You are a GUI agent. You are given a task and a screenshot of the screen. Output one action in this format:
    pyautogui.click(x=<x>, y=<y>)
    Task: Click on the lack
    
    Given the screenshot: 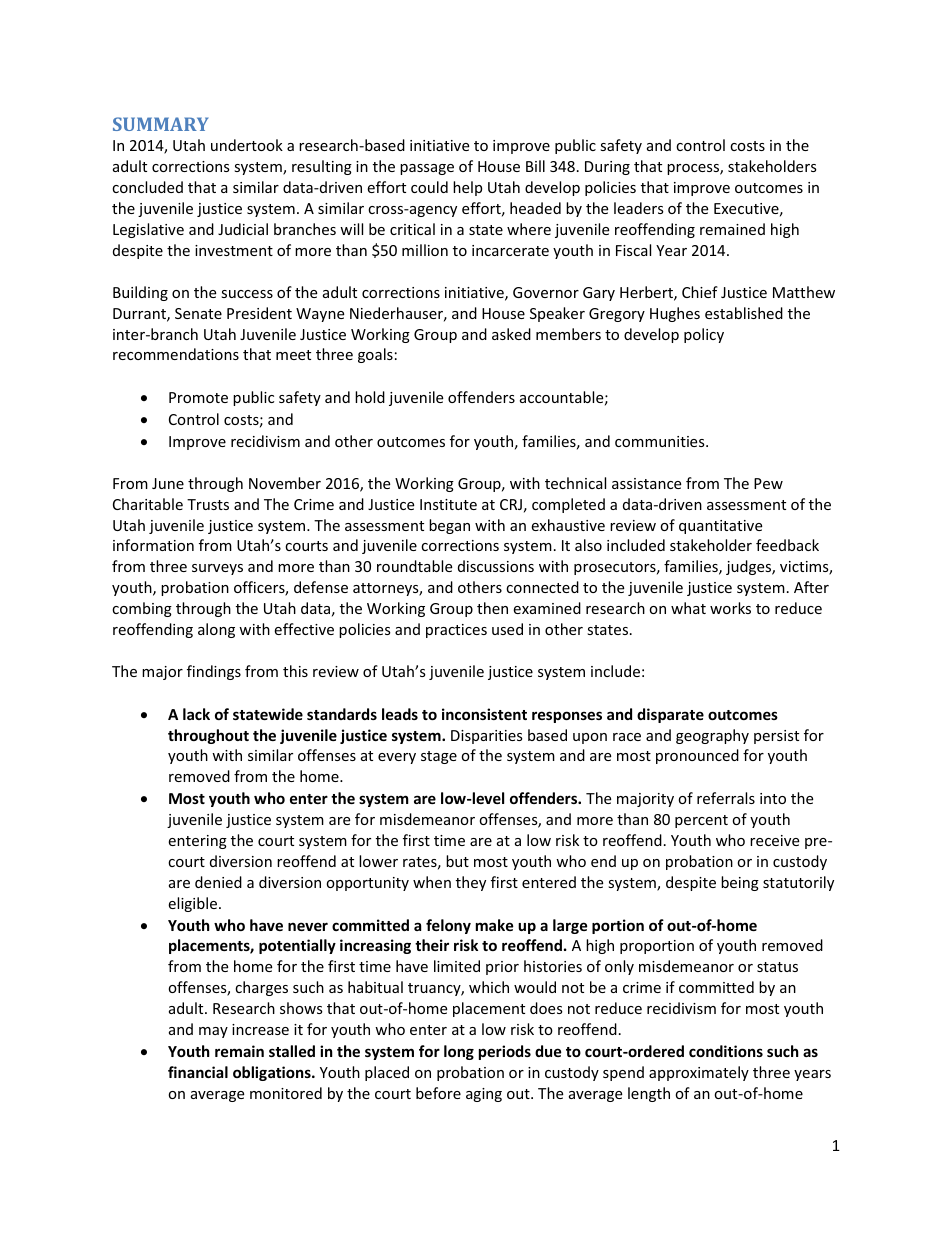 What is the action you would take?
    pyautogui.click(x=196, y=714)
